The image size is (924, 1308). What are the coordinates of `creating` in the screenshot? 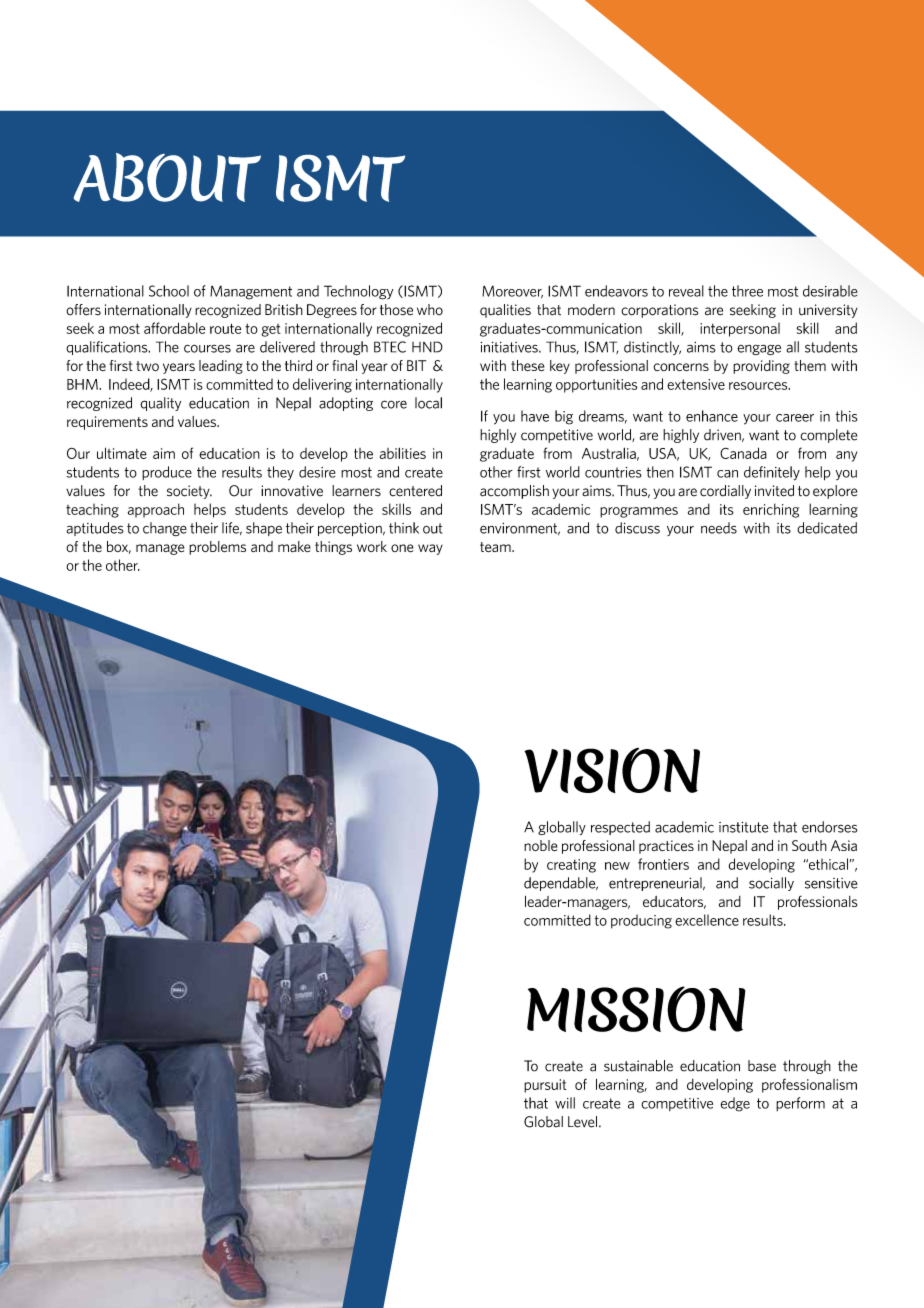 It's located at (571, 866).
